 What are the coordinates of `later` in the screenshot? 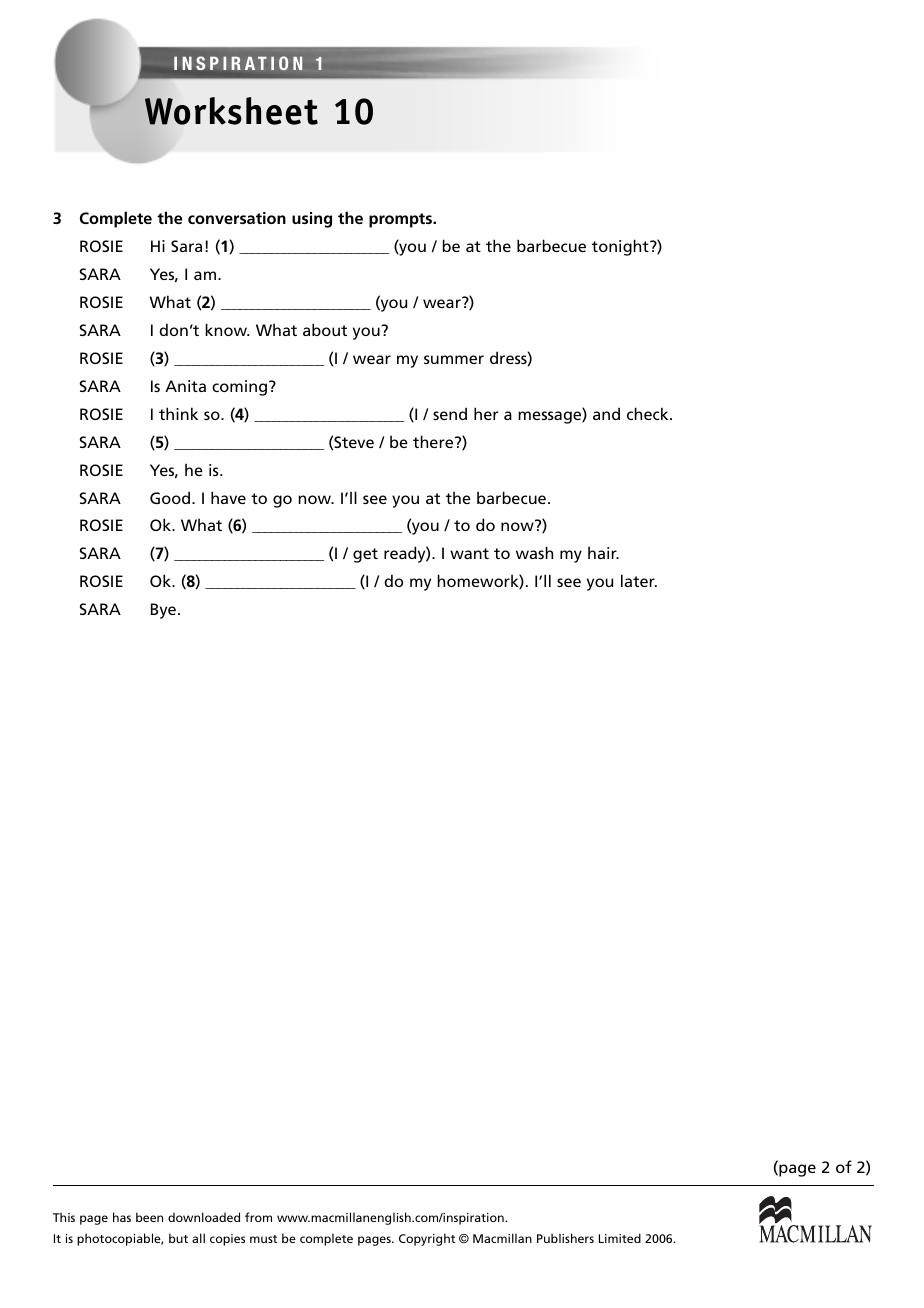 It's located at (639, 580).
